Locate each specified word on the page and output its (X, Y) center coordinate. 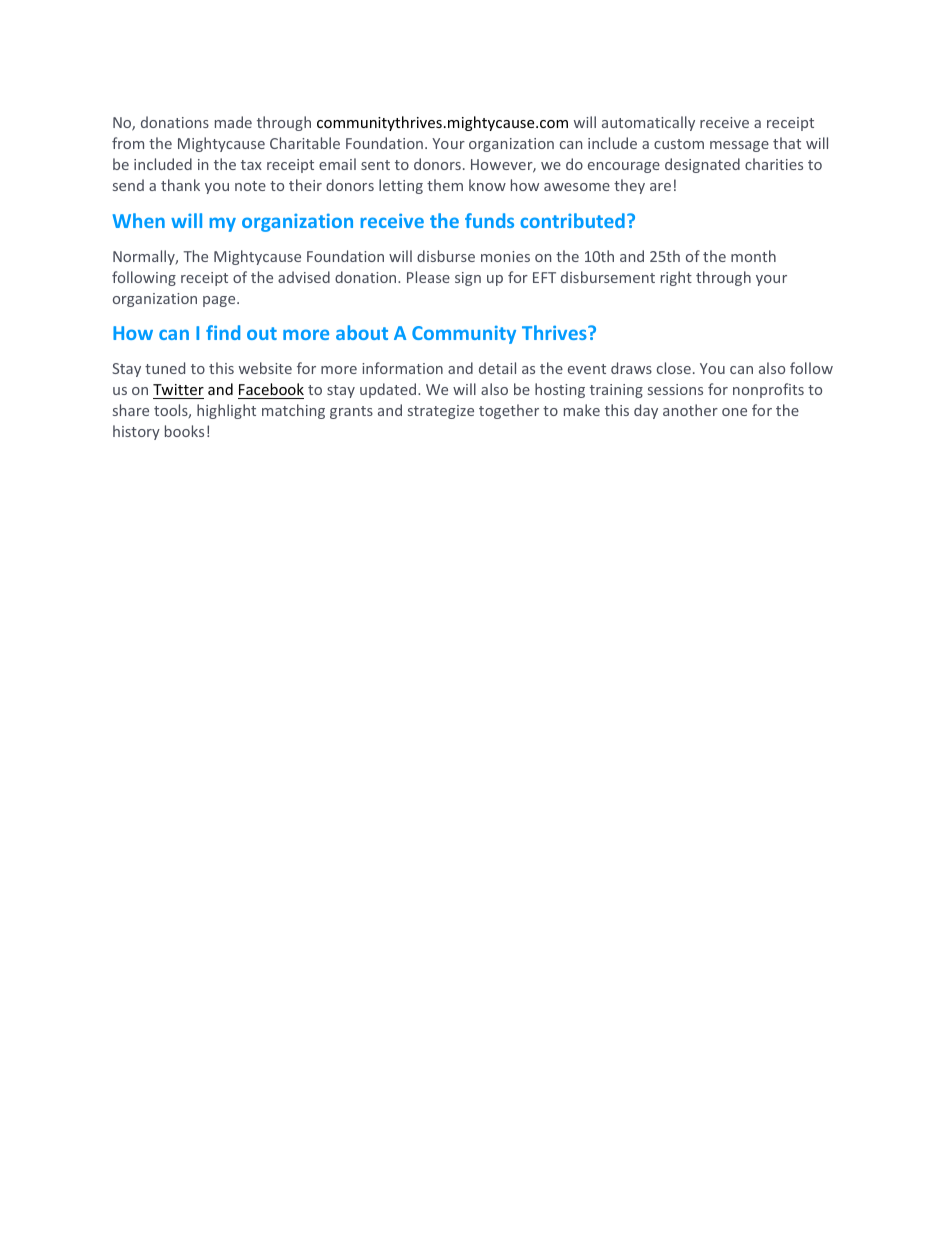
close (674, 368)
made (233, 122)
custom (679, 144)
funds (489, 220)
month (753, 256)
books (184, 431)
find (223, 332)
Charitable (305, 143)
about (362, 332)
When (139, 220)
